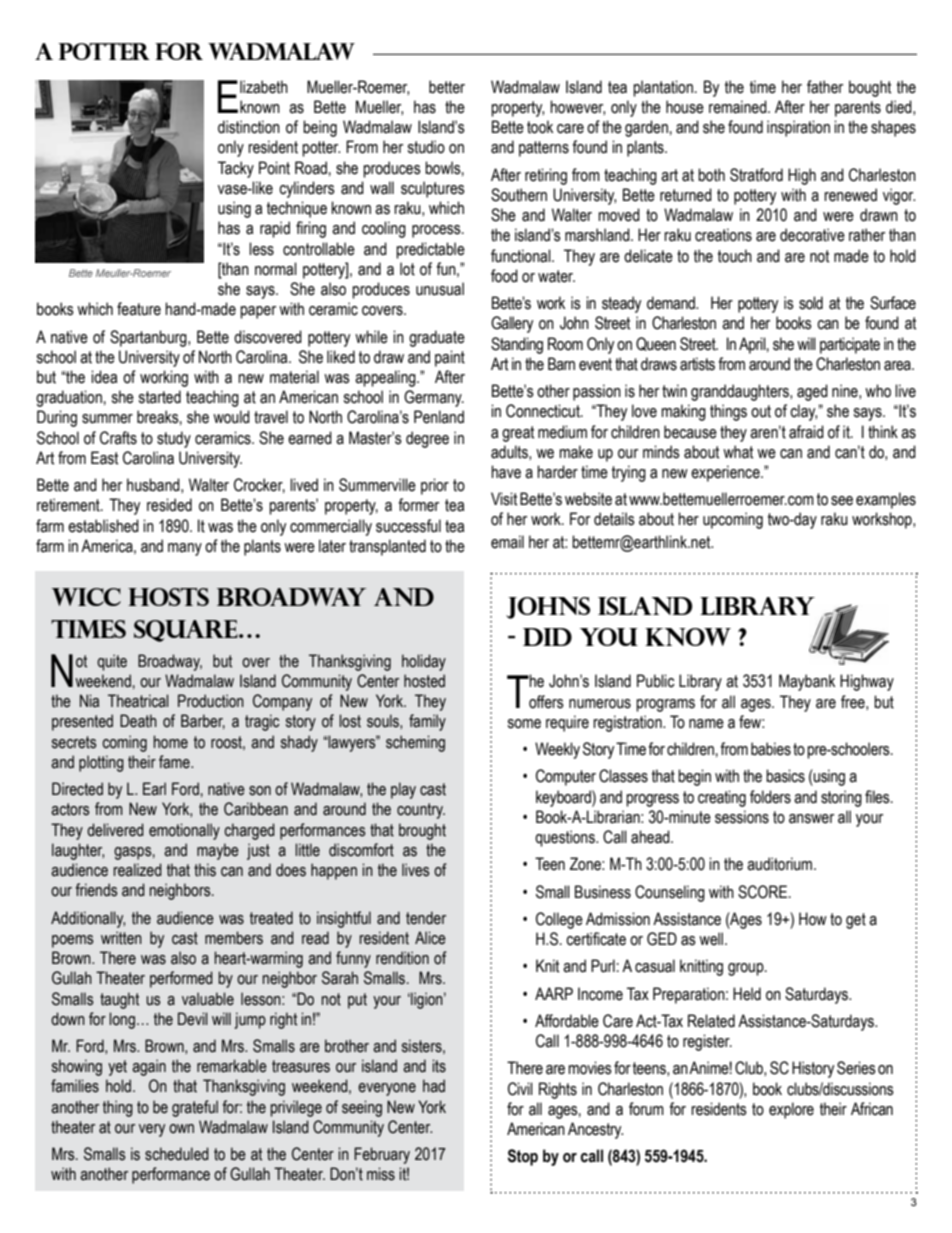 This screenshot has width=952, height=1233. What do you see at coordinates (540, 127) in the screenshot?
I see `took` at bounding box center [540, 127].
